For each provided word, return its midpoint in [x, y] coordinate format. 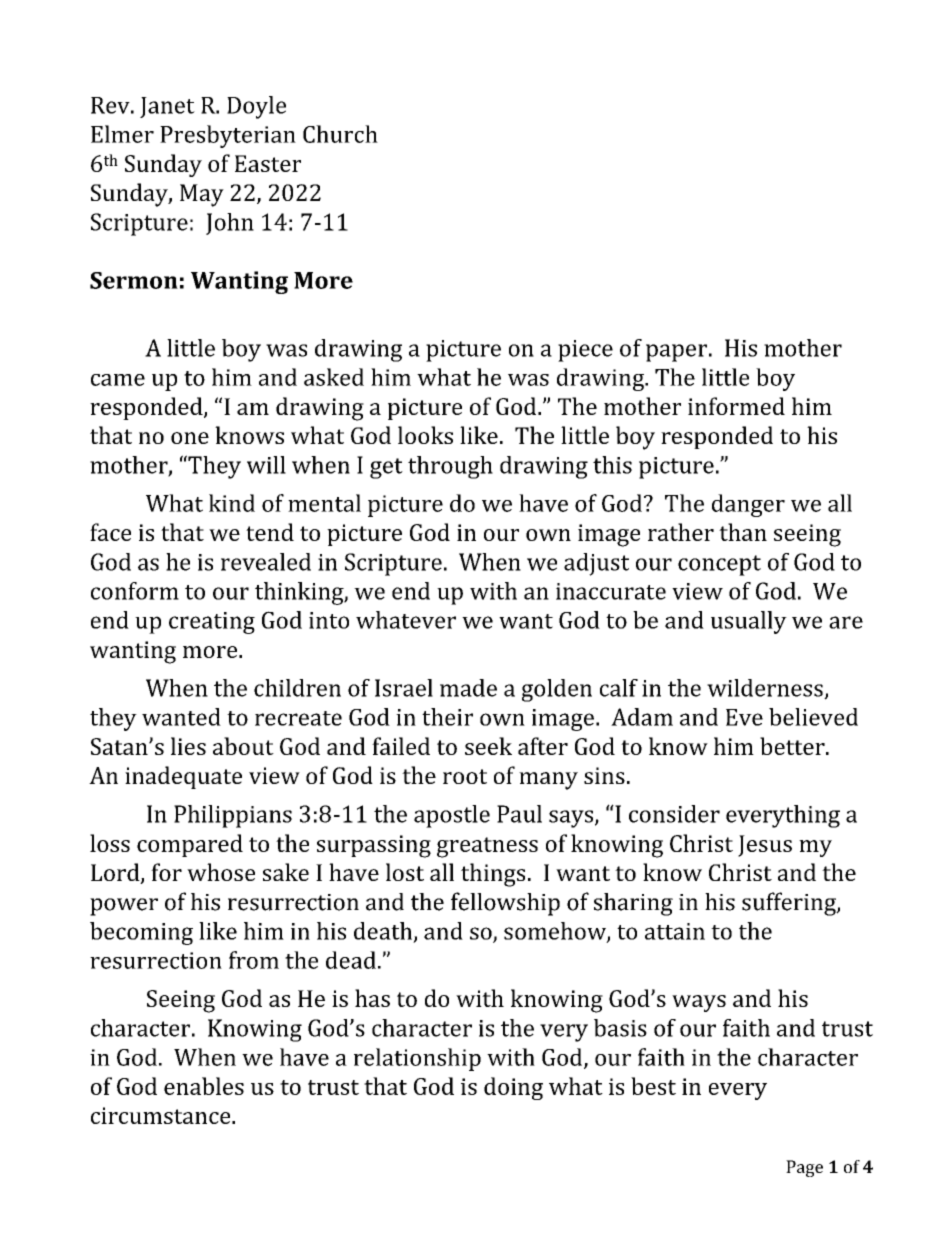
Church [340, 134]
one [190, 438]
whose [221, 872]
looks [425, 435]
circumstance [162, 1115]
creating [212, 623]
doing [513, 1088]
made [468, 688]
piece [585, 351]
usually [749, 622]
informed [736, 406]
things [493, 875]
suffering [790, 904]
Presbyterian [228, 136]
